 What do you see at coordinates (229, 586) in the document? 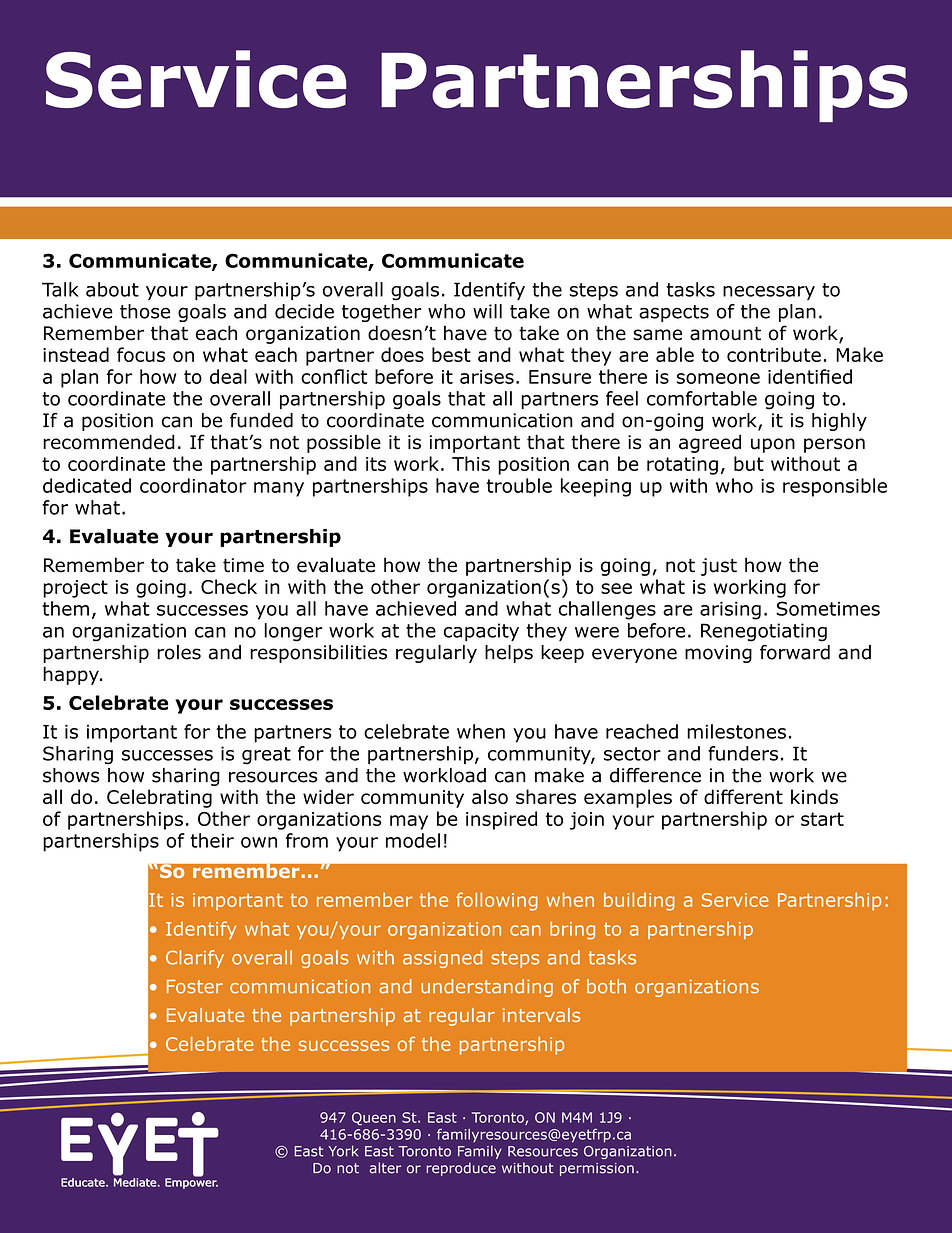
I see `Check` at bounding box center [229, 586].
